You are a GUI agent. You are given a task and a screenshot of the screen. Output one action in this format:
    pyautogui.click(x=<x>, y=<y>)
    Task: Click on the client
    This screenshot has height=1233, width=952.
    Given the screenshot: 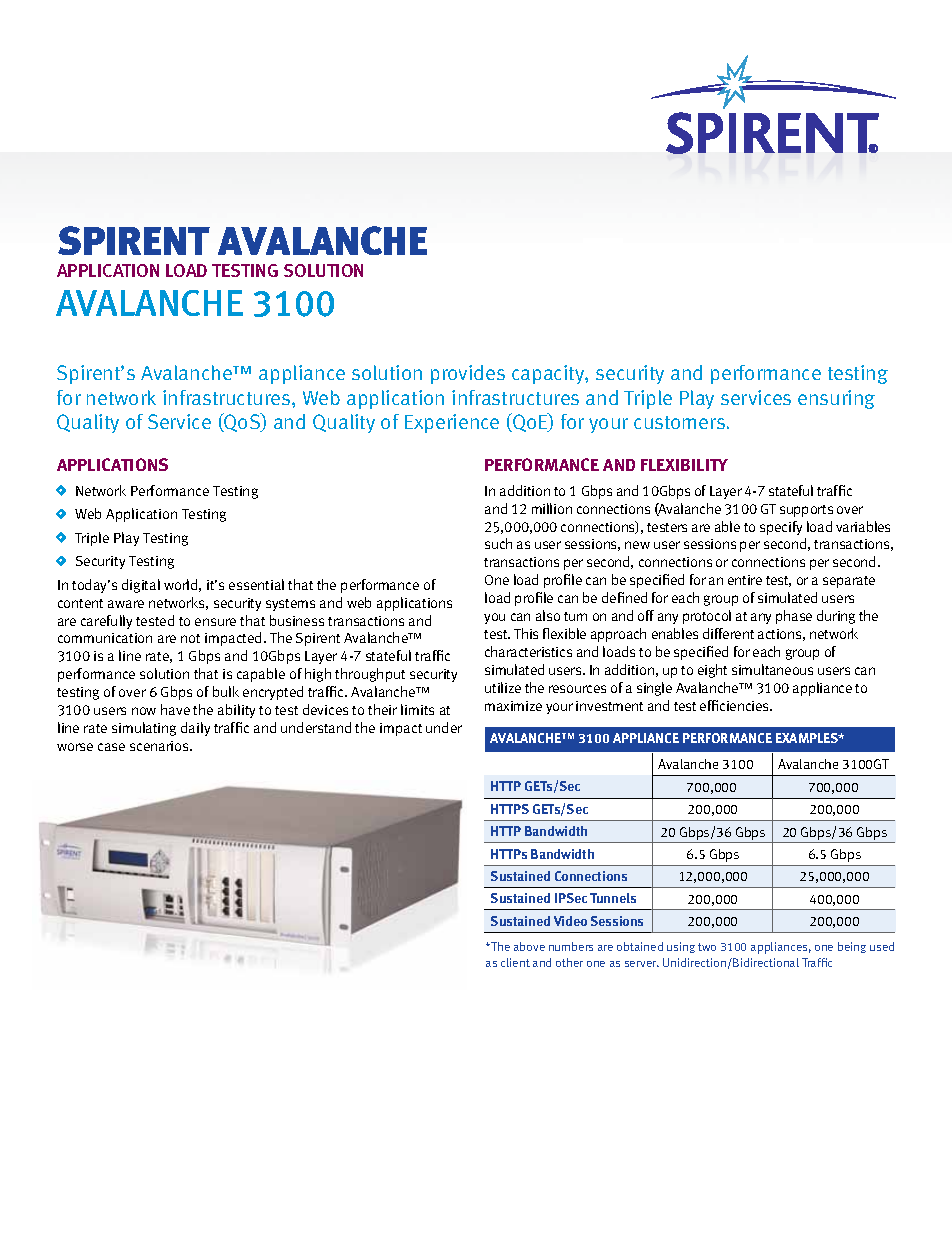 What is the action you would take?
    pyautogui.click(x=515, y=962)
